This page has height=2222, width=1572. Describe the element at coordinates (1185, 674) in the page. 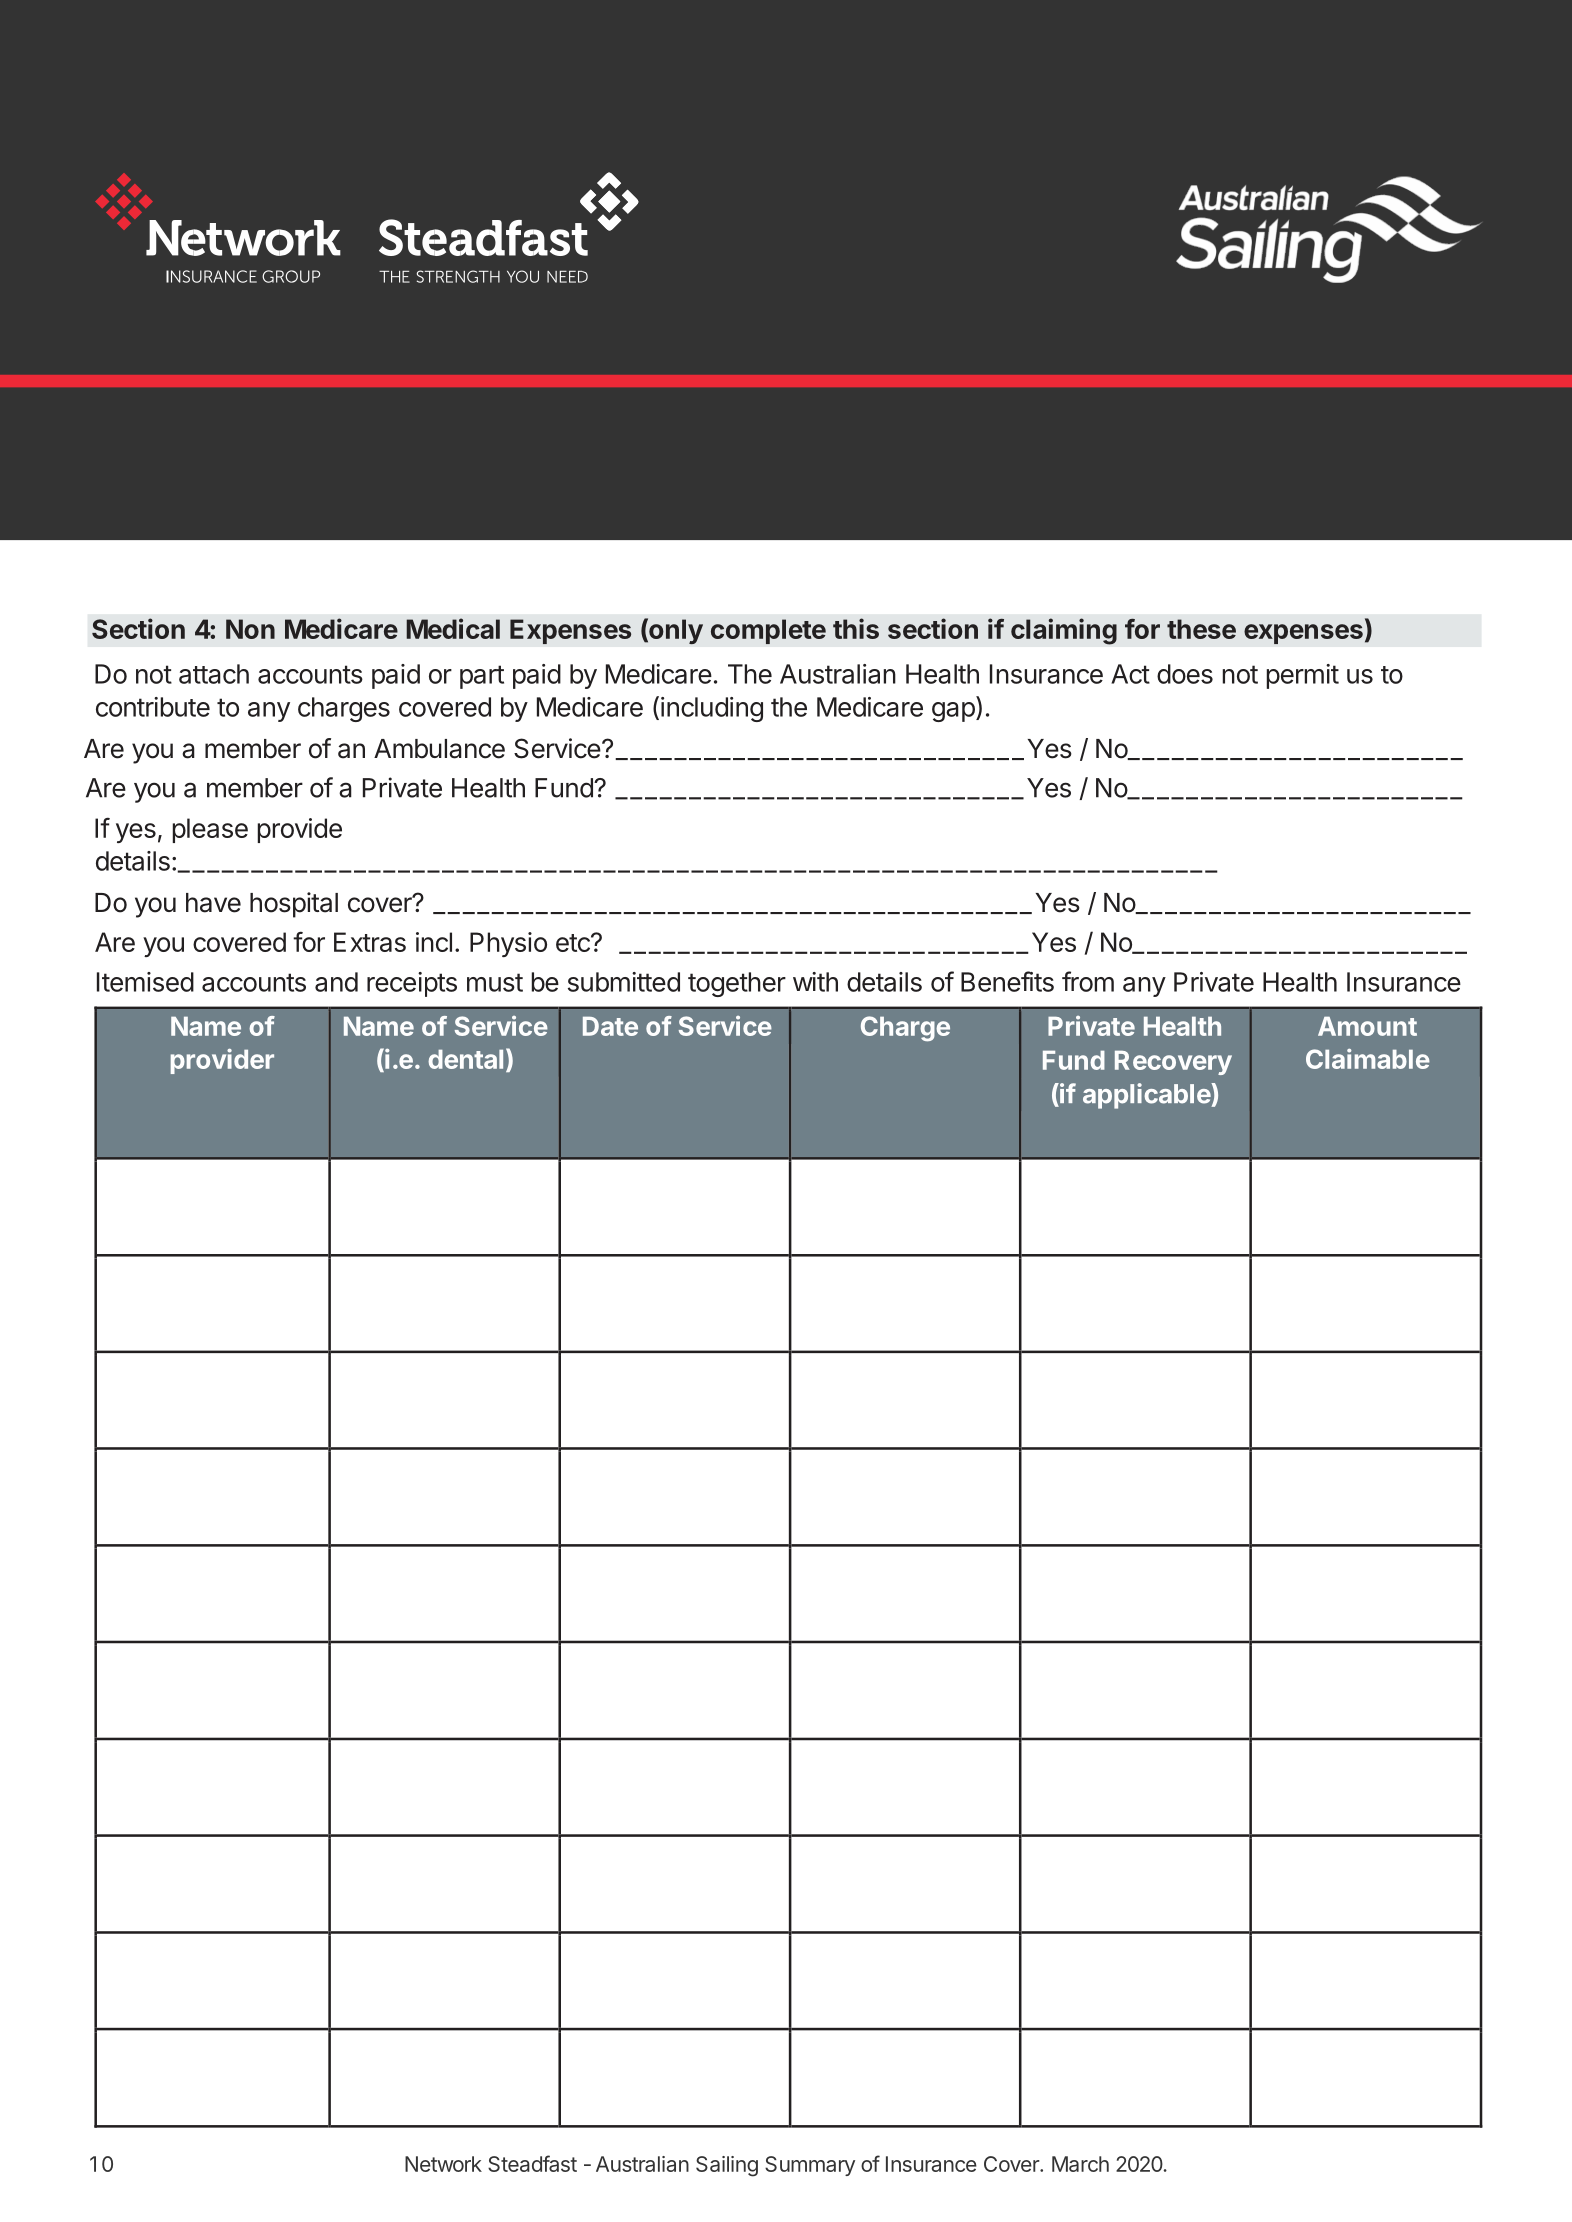

I see `does` at that location.
